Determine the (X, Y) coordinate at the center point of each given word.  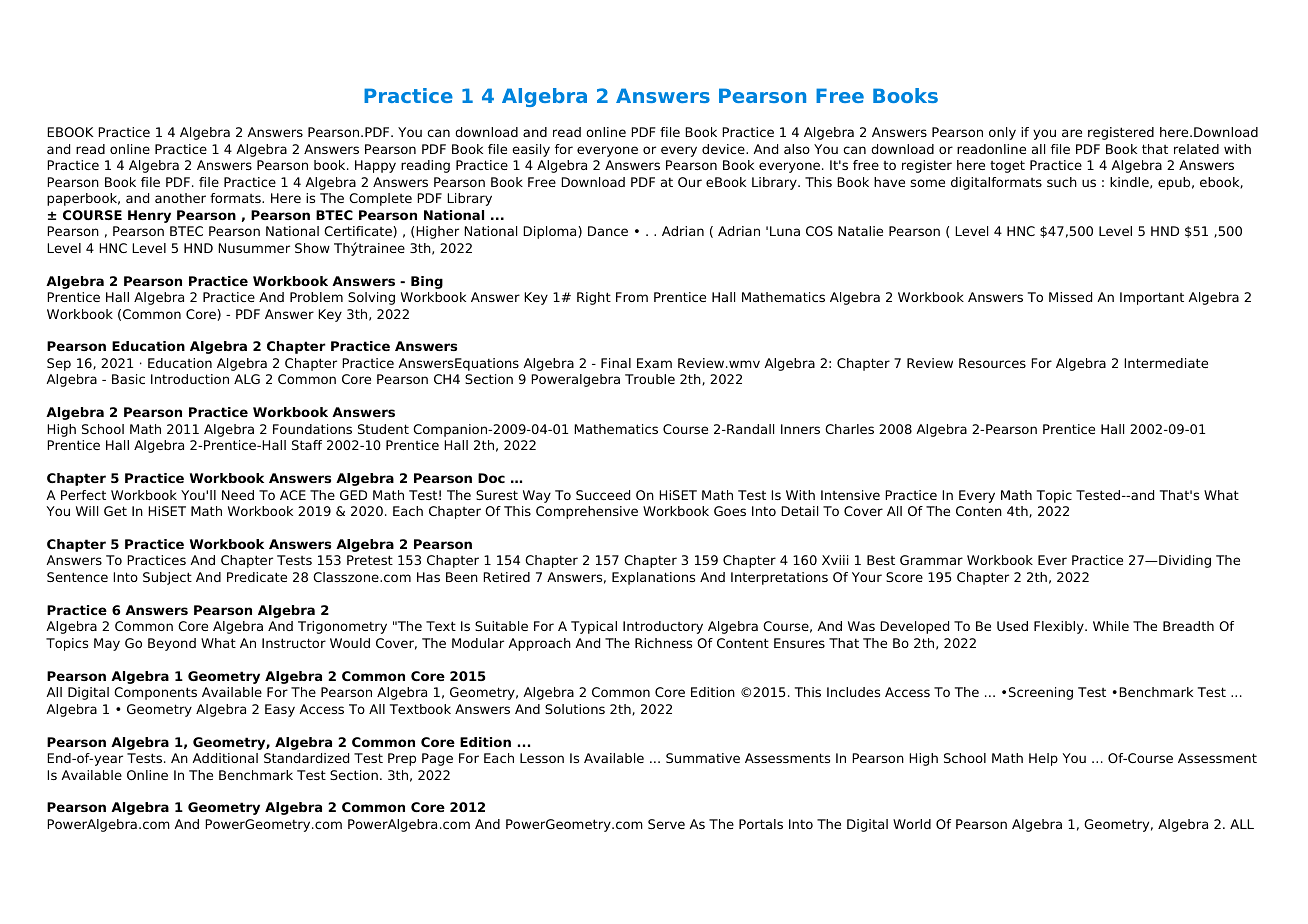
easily (531, 150)
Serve (666, 824)
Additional (225, 758)
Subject (167, 578)
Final (616, 363)
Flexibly (1060, 627)
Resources (992, 363)
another (180, 198)
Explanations (653, 578)
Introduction (190, 379)
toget (1007, 166)
